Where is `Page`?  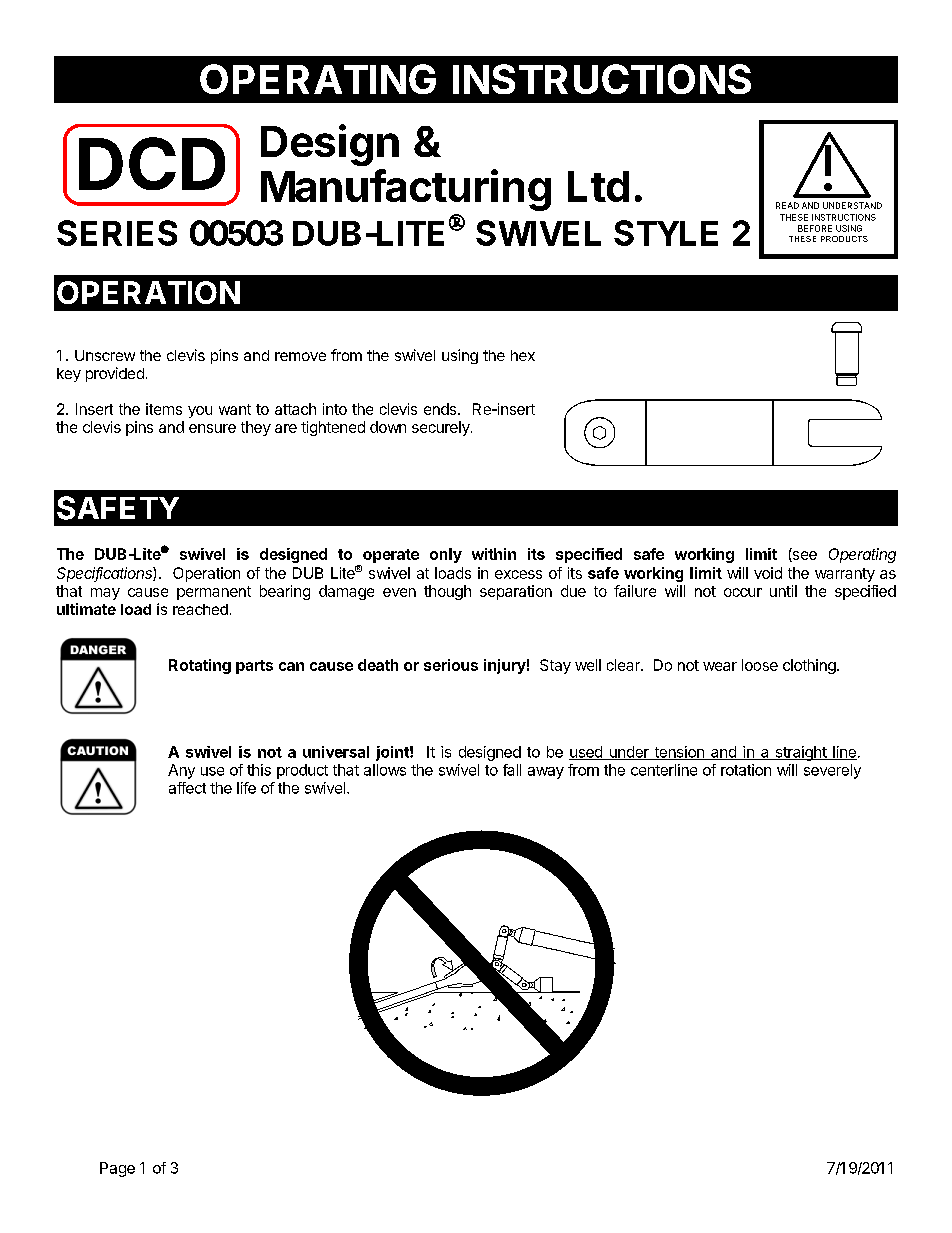
Page is located at coordinates (117, 1169).
